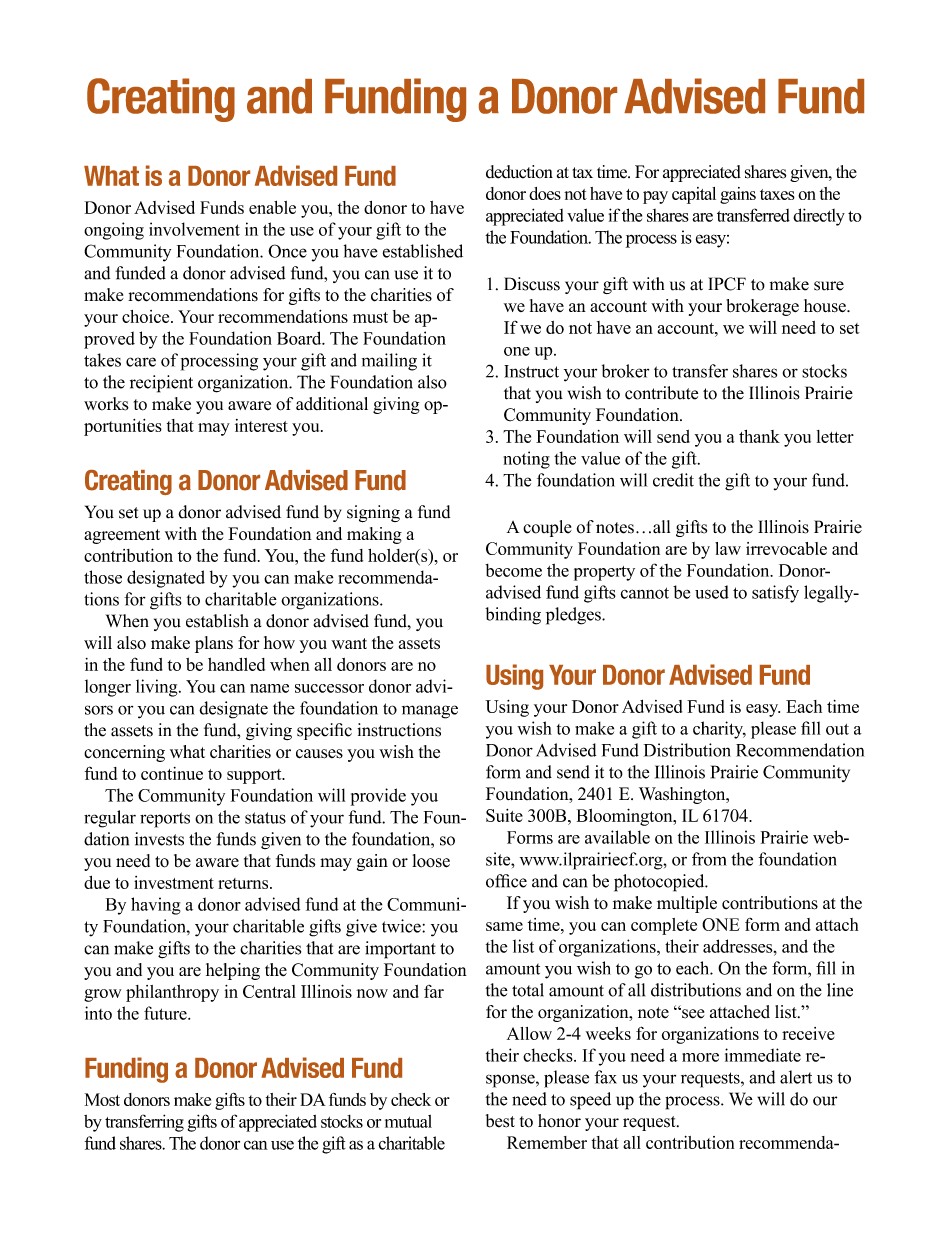 The width and height of the document is (952, 1233). Describe the element at coordinates (165, 820) in the document. I see `reports` at that location.
